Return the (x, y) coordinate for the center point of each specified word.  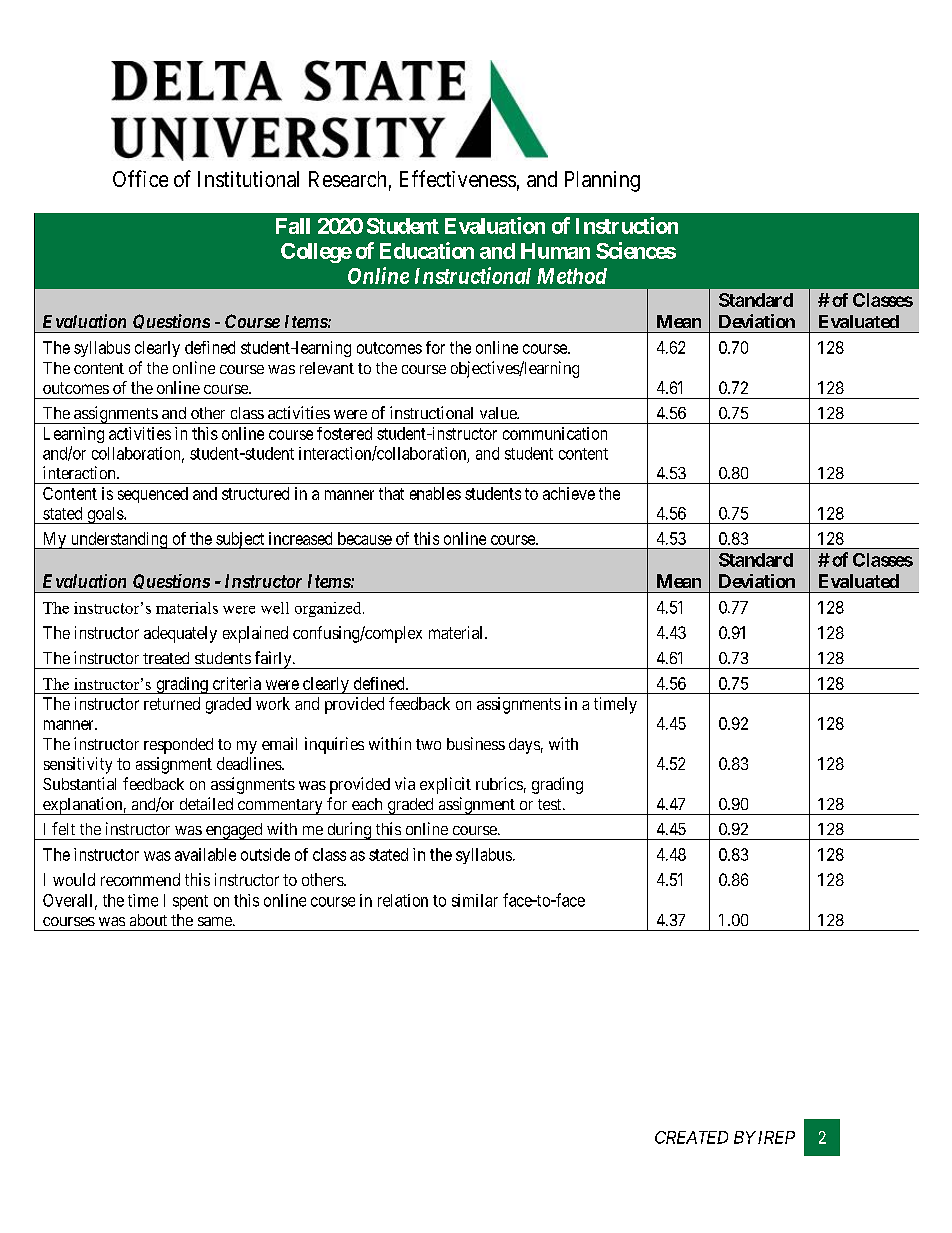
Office (140, 178)
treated (166, 658)
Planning (602, 181)
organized (329, 609)
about (148, 920)
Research (347, 179)
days (524, 746)
